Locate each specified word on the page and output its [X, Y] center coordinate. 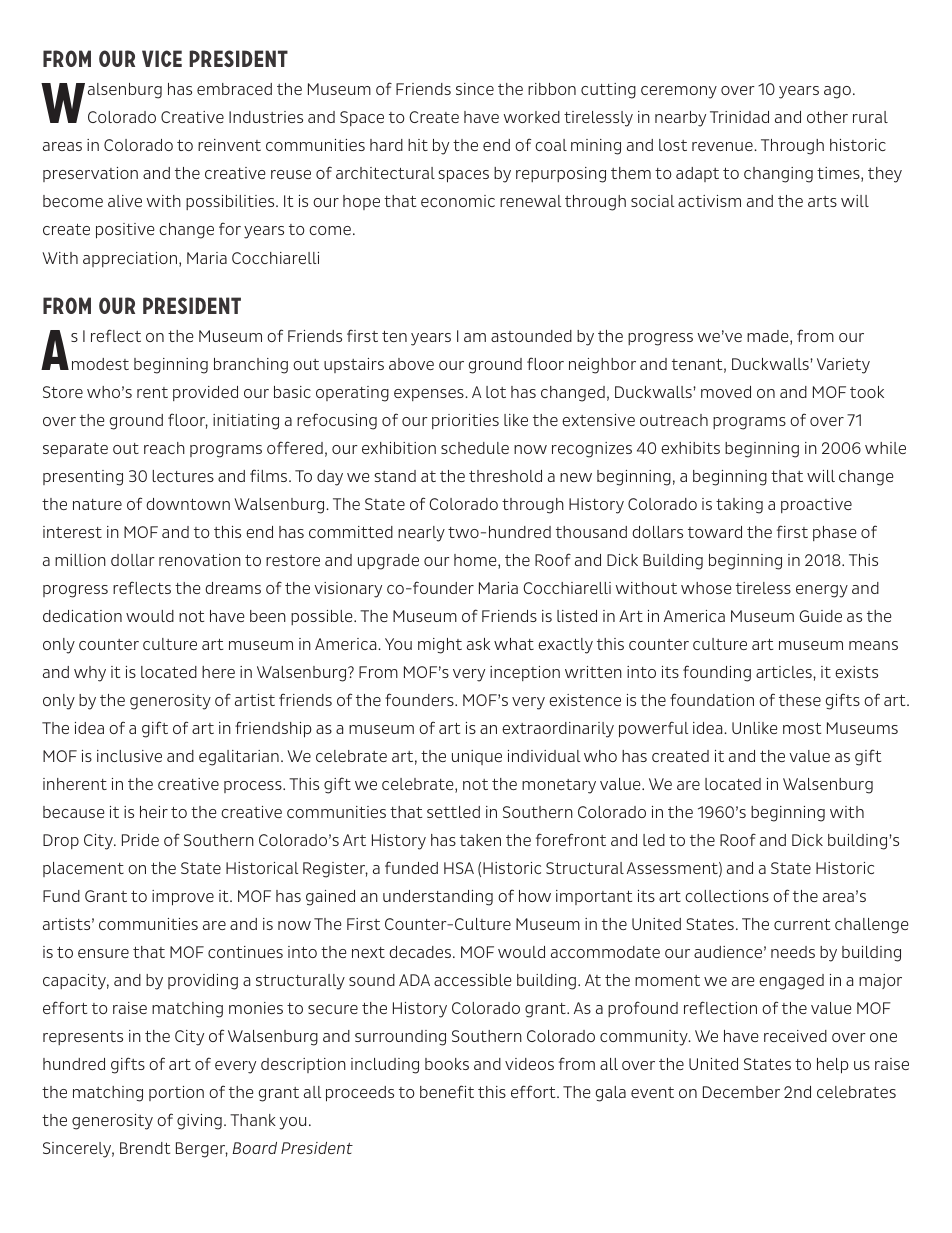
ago [837, 92]
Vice [162, 58]
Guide [820, 616]
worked [531, 117]
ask [478, 644]
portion [176, 1093]
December [741, 1092]
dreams [233, 588]
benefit [447, 1091]
